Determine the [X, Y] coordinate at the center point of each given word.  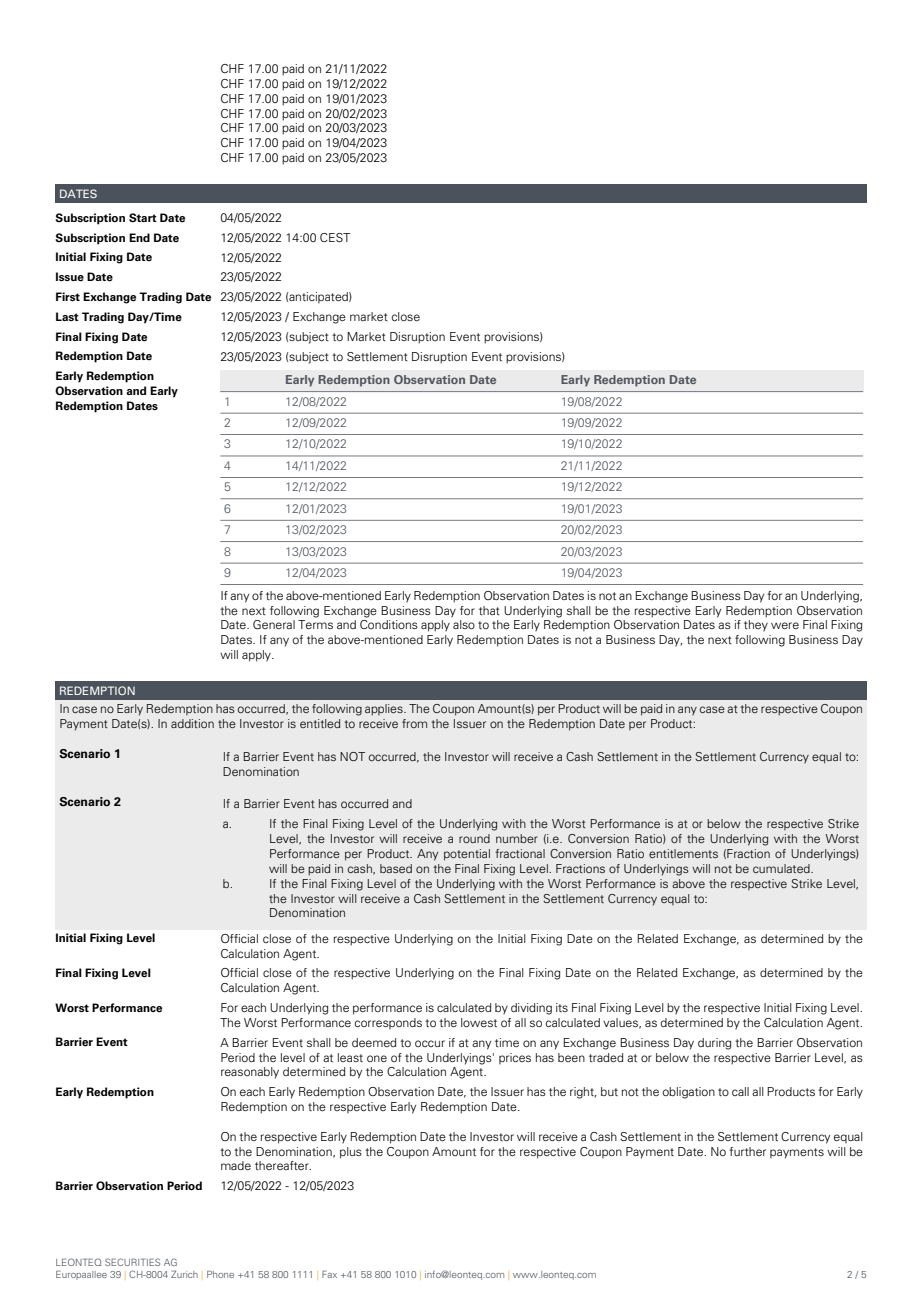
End [139, 237]
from [414, 723]
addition [192, 723]
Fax [329, 1274]
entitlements [683, 853]
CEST [335, 237]
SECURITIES [132, 1262]
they [756, 626]
